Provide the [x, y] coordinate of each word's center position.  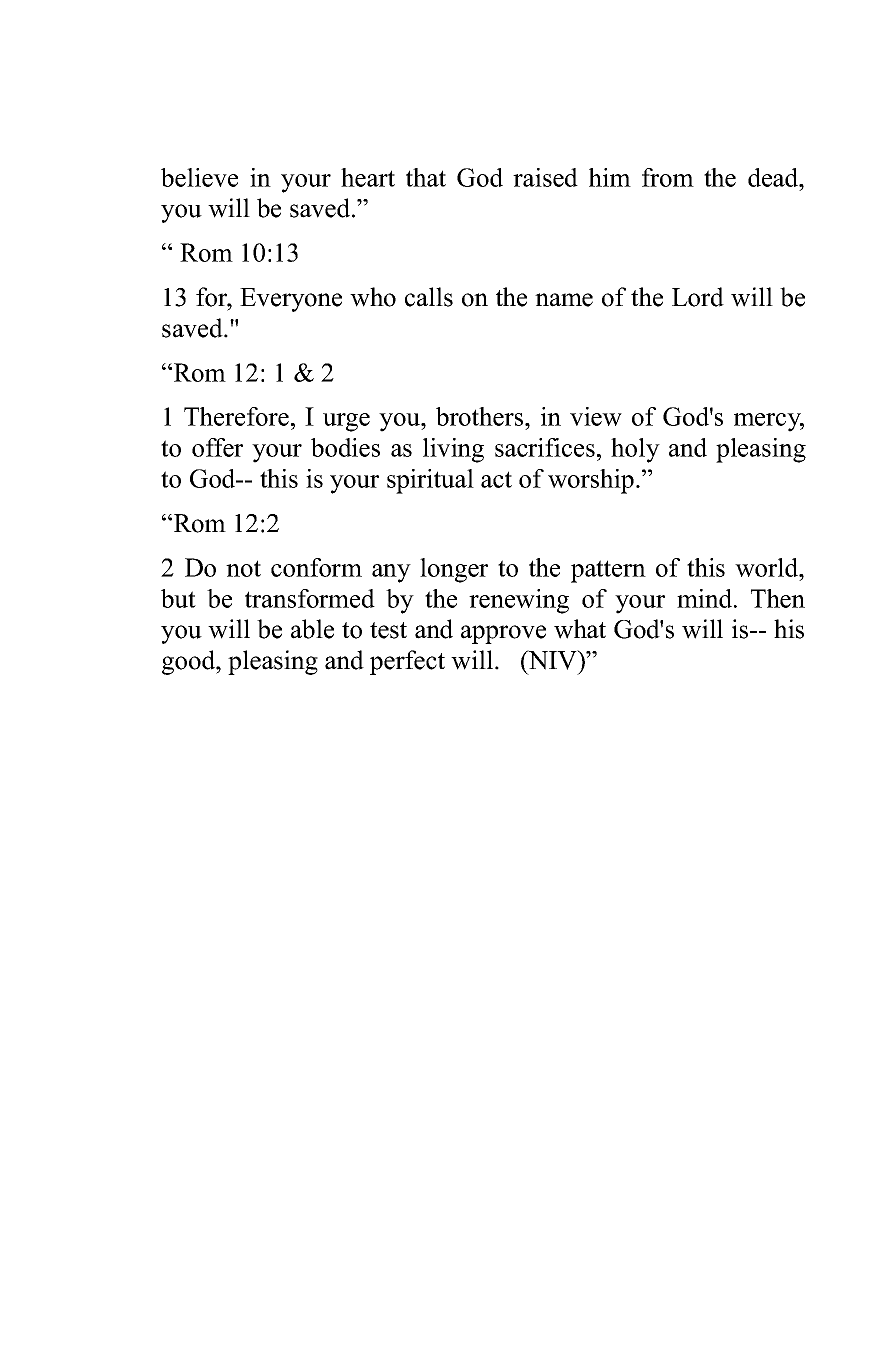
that [426, 177]
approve [503, 634]
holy [635, 450]
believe [199, 177]
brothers [481, 416]
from [668, 177]
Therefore [236, 416]
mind [706, 598]
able [312, 629]
